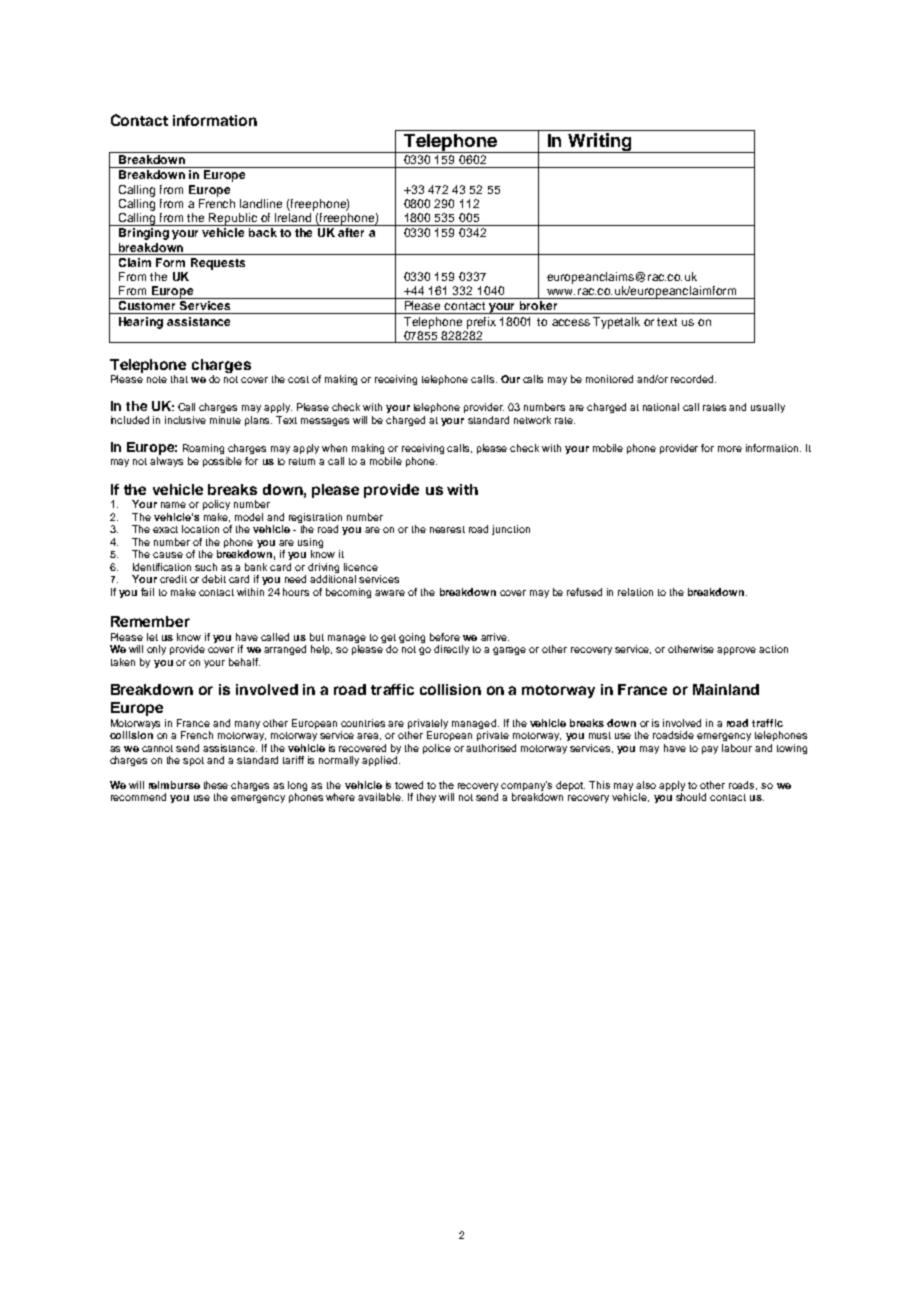 The width and height of the screenshot is (924, 1308). What do you see at coordinates (445, 637) in the screenshot?
I see `before` at bounding box center [445, 637].
